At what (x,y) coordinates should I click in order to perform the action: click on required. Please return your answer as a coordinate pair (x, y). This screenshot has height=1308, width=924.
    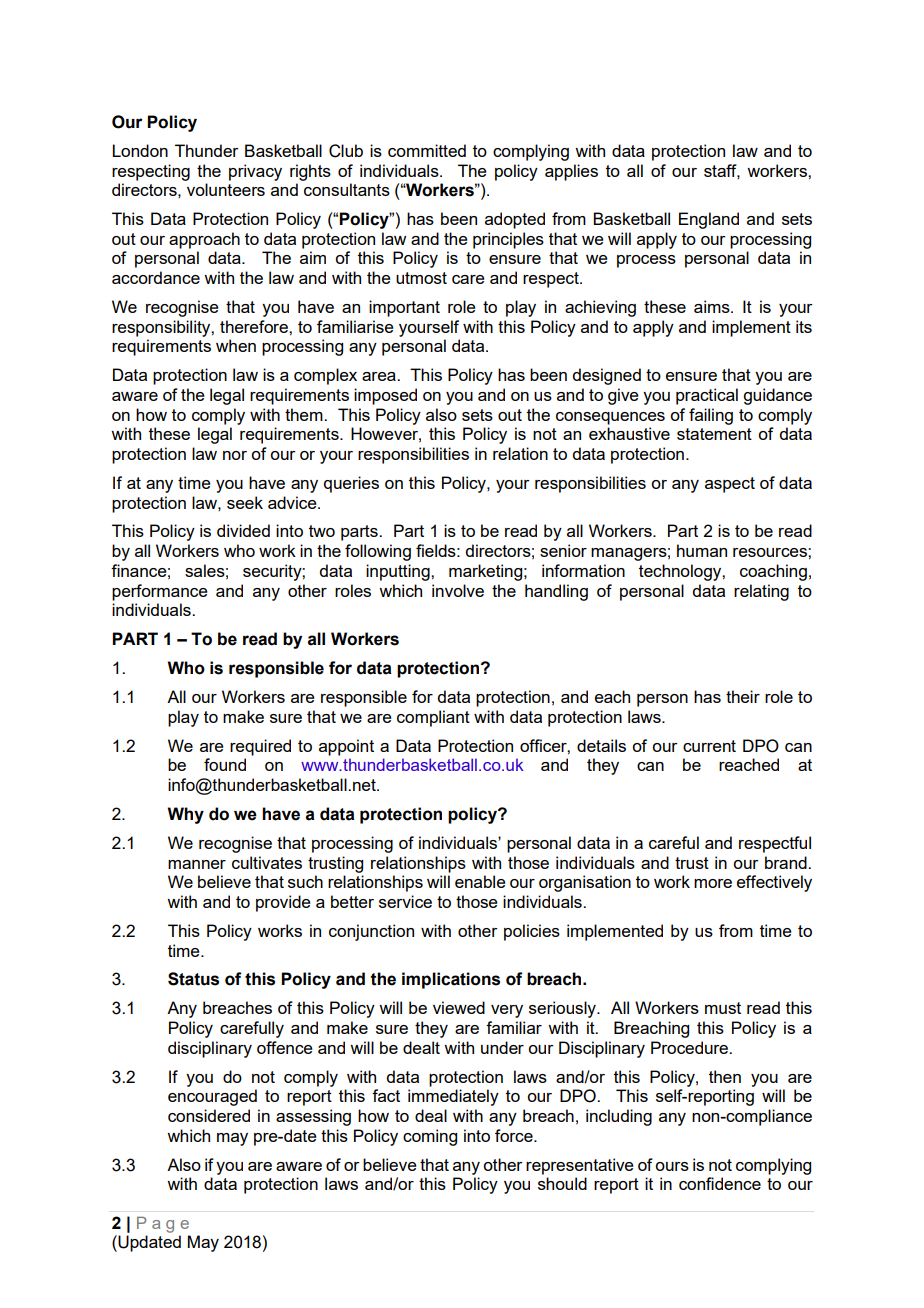
    Looking at the image, I should click on (260, 747).
